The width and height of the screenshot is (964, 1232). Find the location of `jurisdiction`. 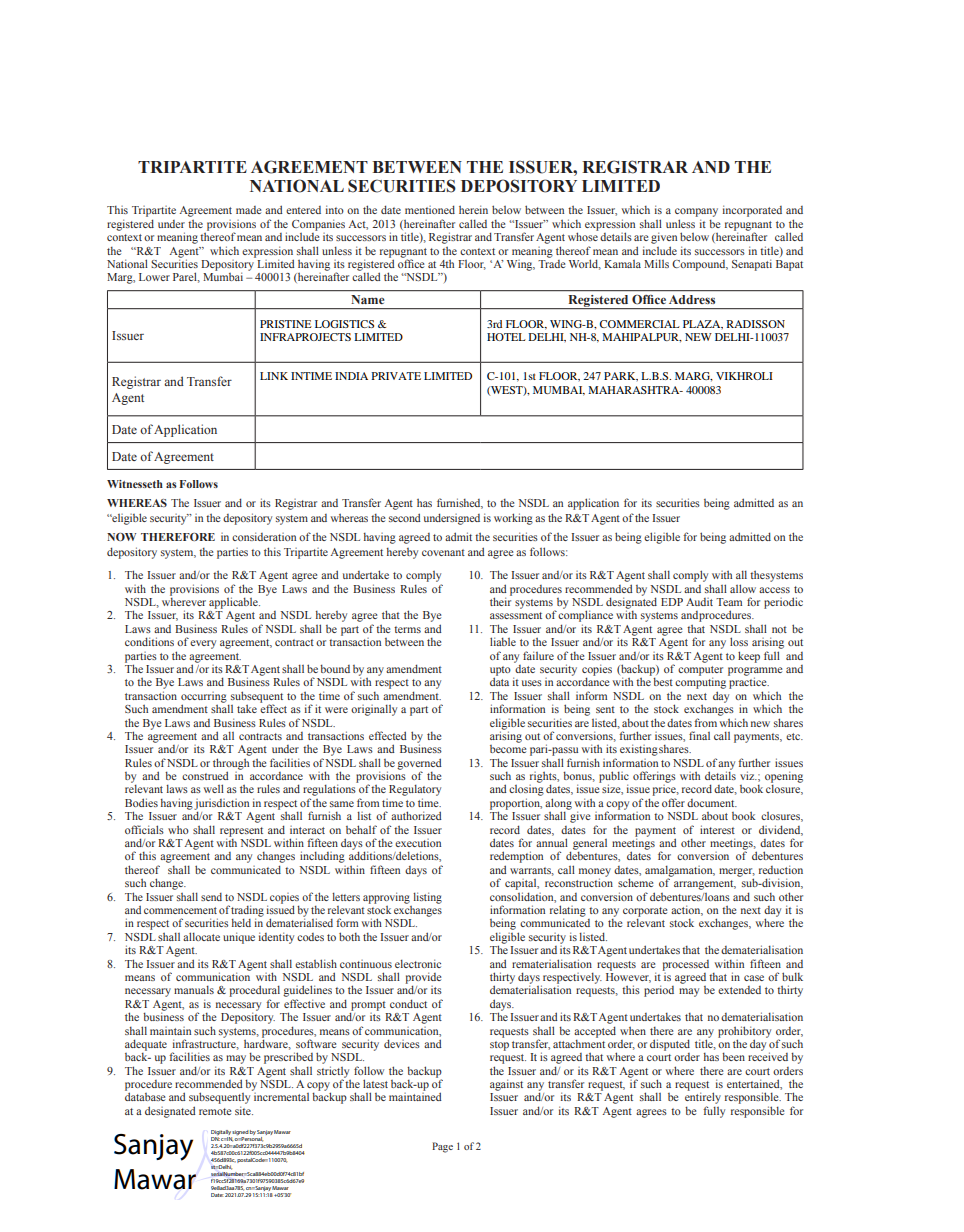

jurisdiction is located at coordinates (221, 805).
